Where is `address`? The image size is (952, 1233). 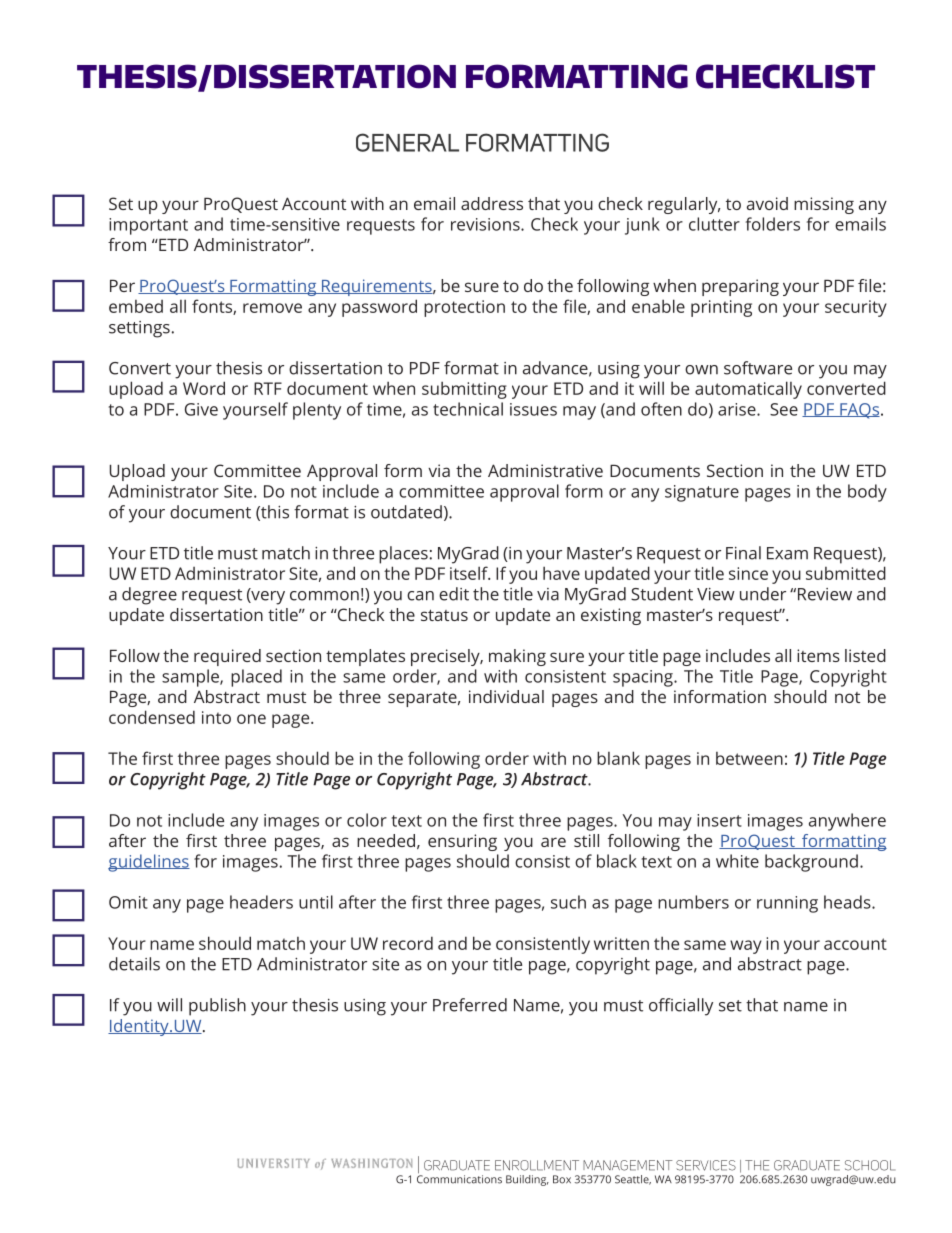 address is located at coordinates (492, 203).
